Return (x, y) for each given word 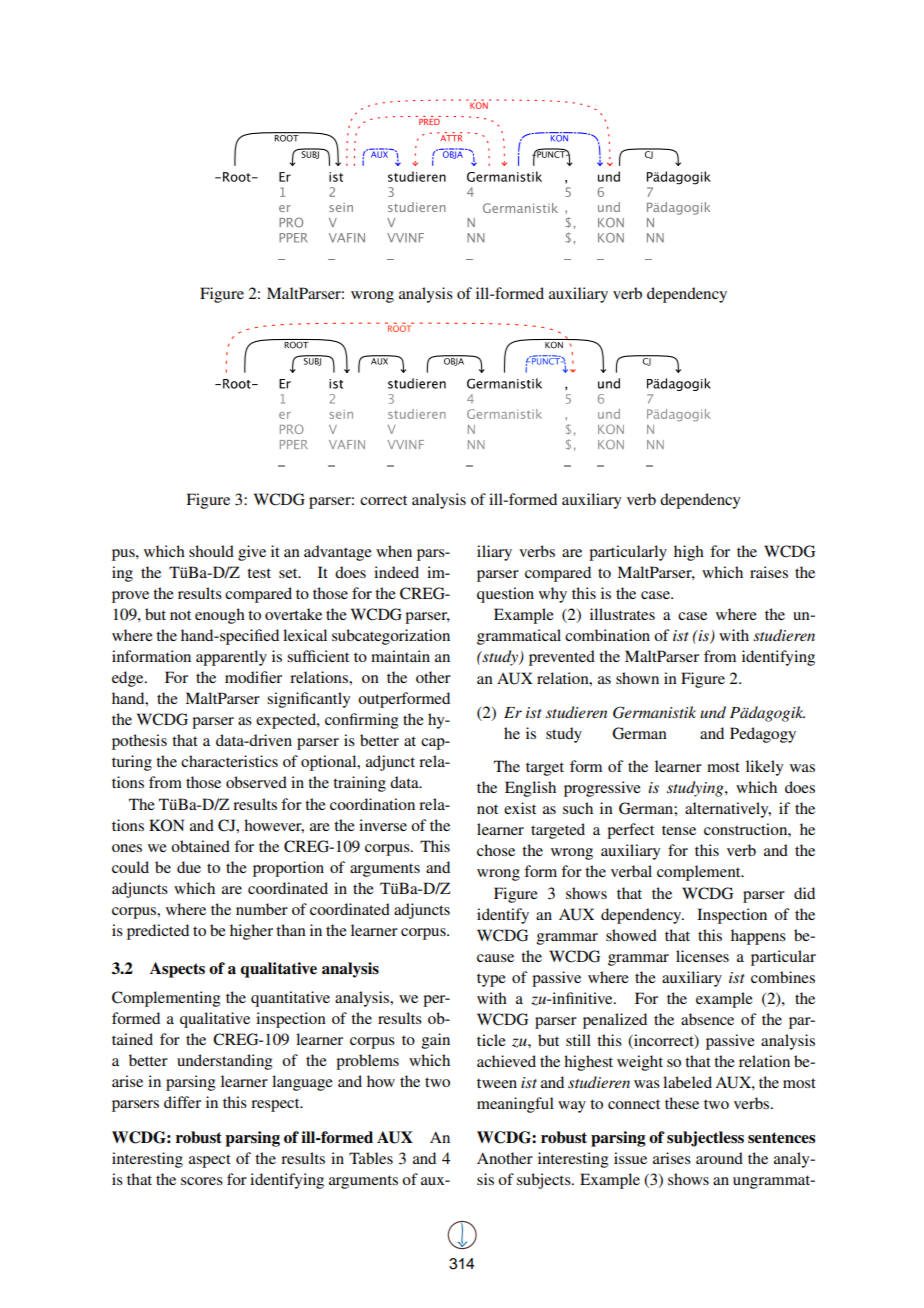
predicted (158, 932)
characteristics (229, 761)
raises (769, 572)
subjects (545, 1181)
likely (764, 768)
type (491, 980)
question (505, 595)
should (211, 551)
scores (202, 1181)
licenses (702, 956)
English (530, 789)
